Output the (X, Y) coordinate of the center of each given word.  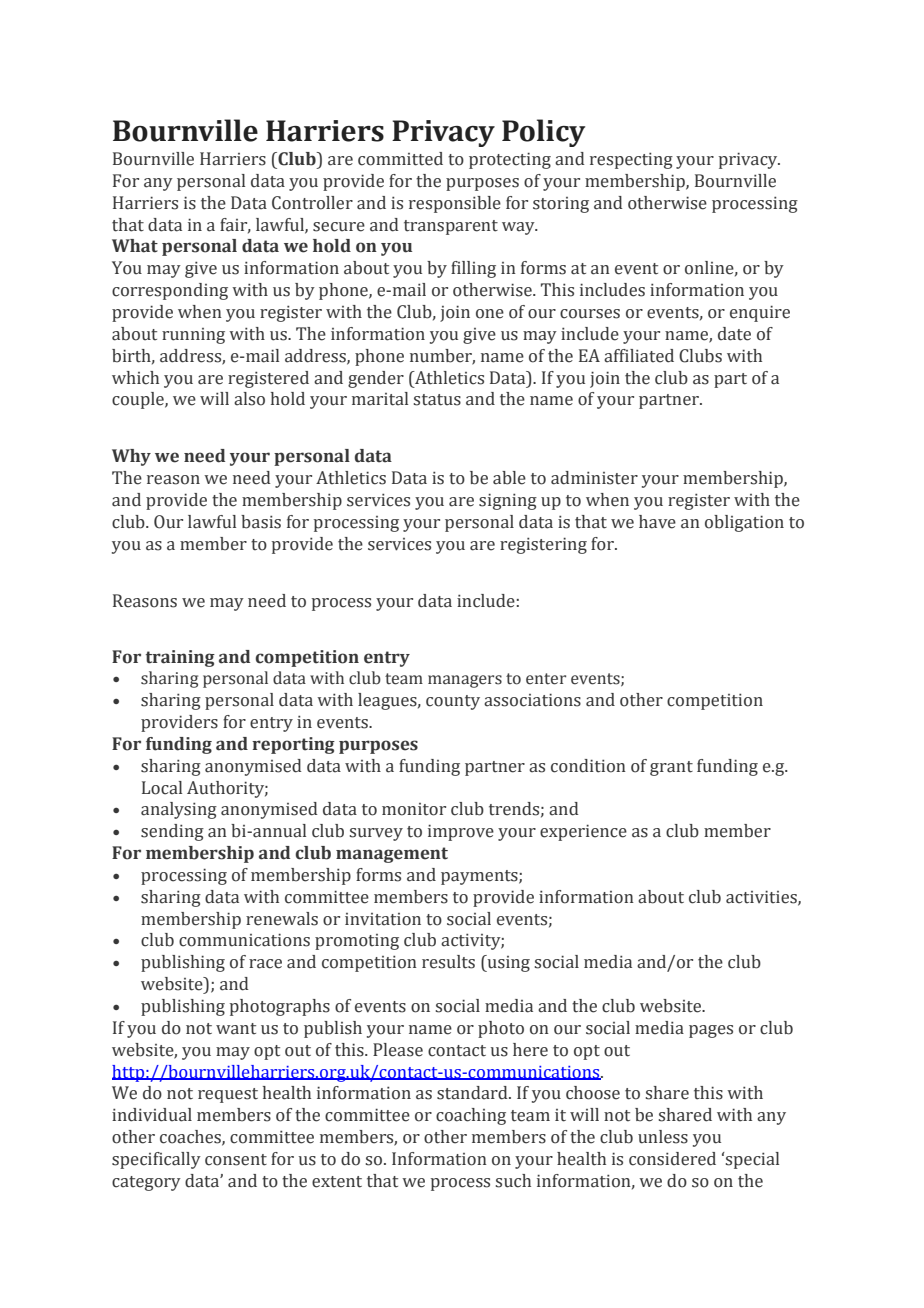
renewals (282, 919)
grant (671, 768)
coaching (471, 1116)
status (437, 400)
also (249, 399)
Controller (312, 203)
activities (762, 897)
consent (236, 1160)
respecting (631, 160)
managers (465, 681)
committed (400, 159)
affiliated (639, 356)
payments (480, 877)
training (180, 658)
